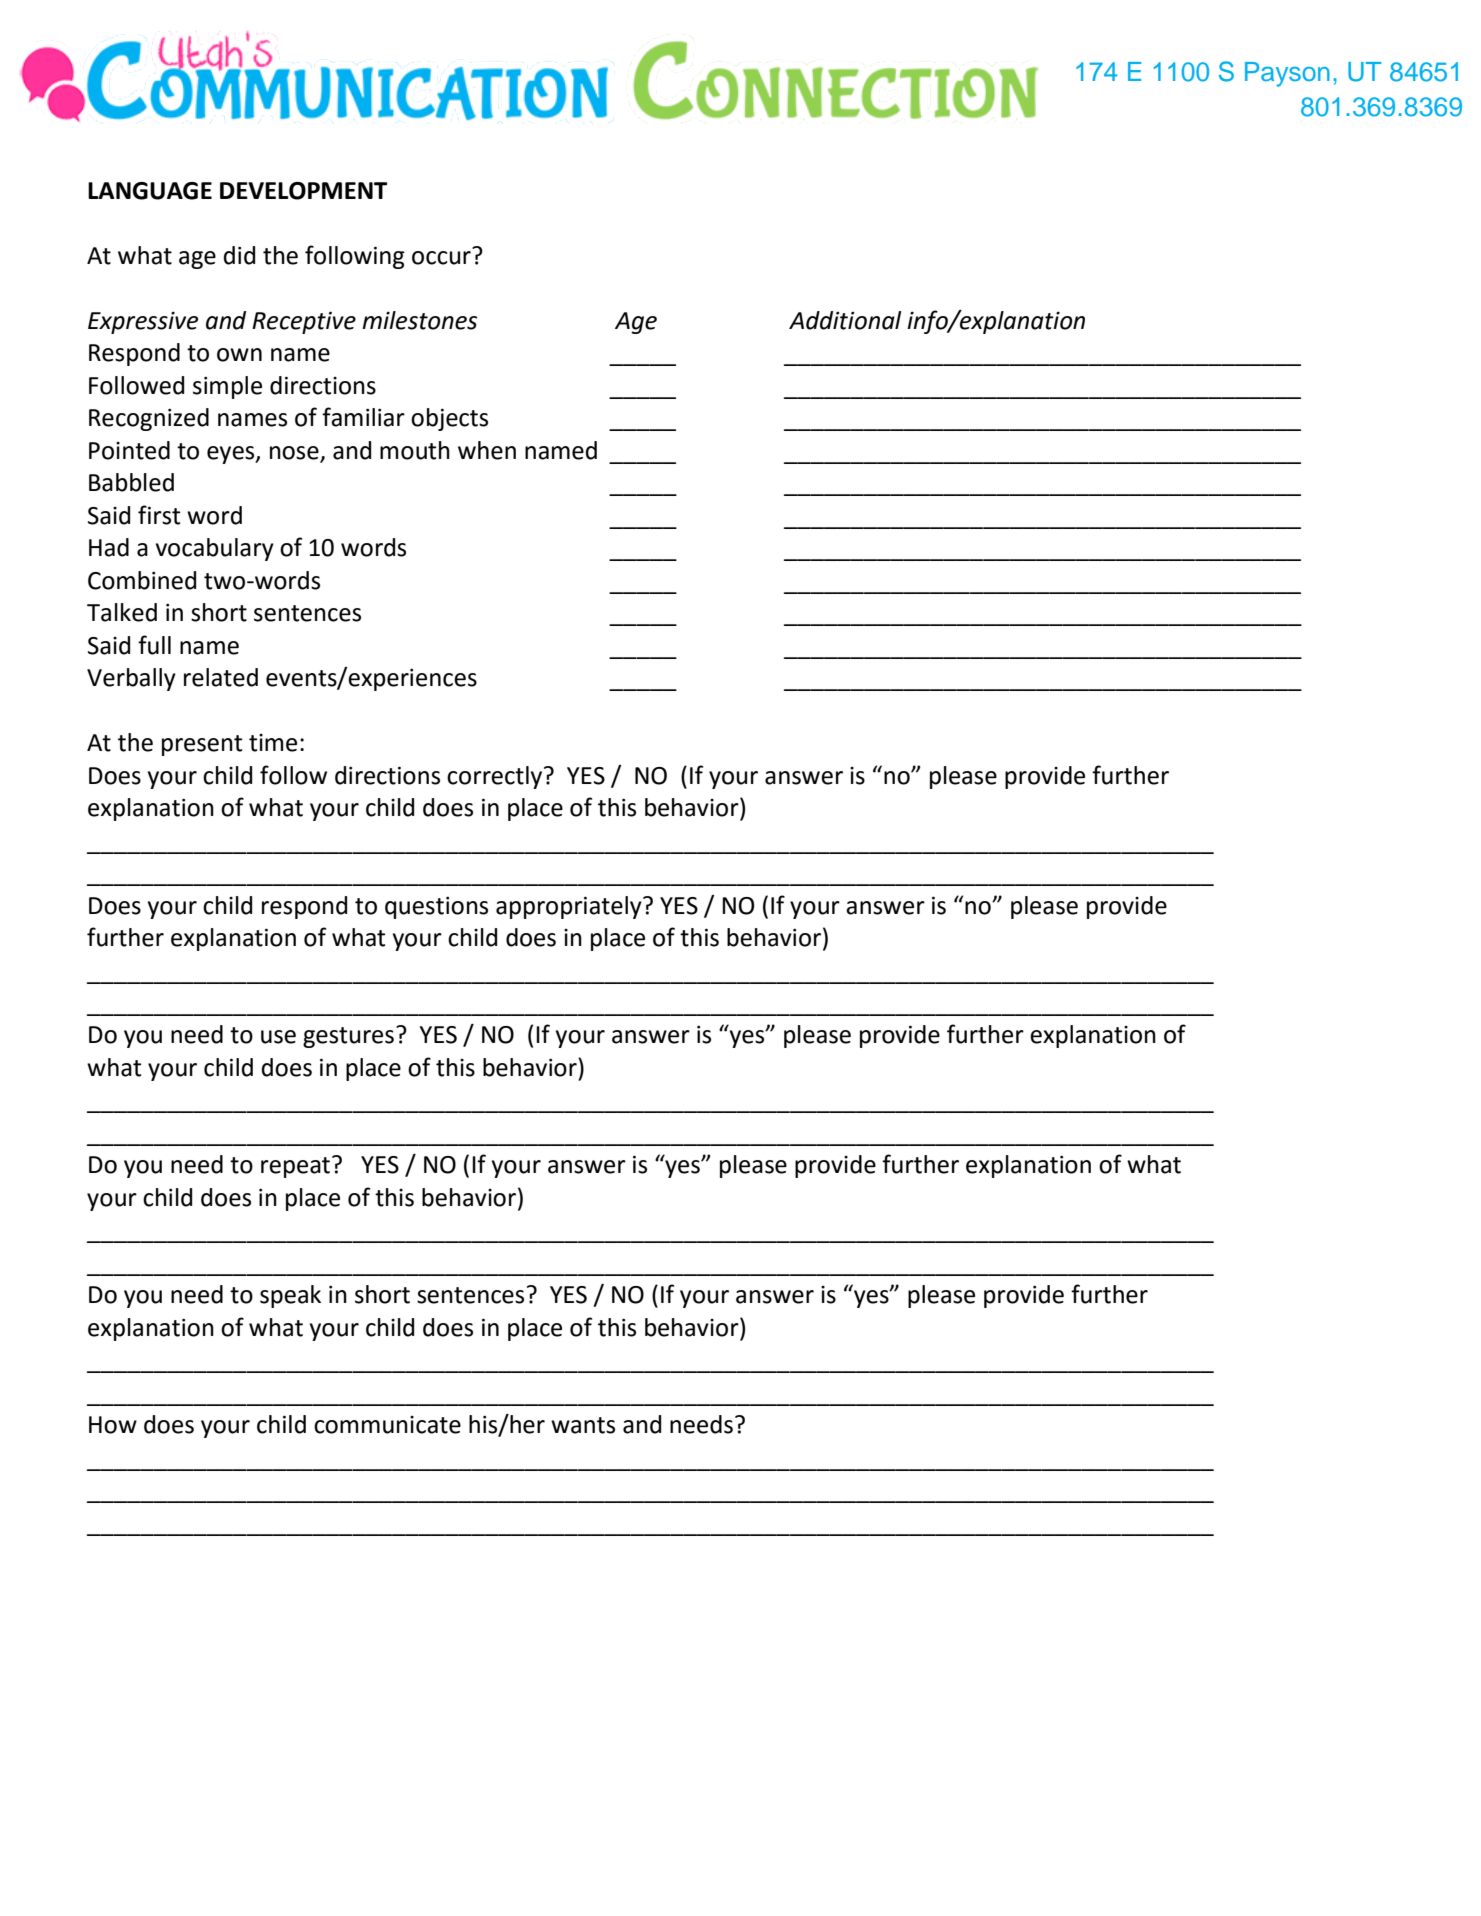 This page has width=1481, height=1916. Describe the element at coordinates (202, 745) in the page. I see `present` at that location.
